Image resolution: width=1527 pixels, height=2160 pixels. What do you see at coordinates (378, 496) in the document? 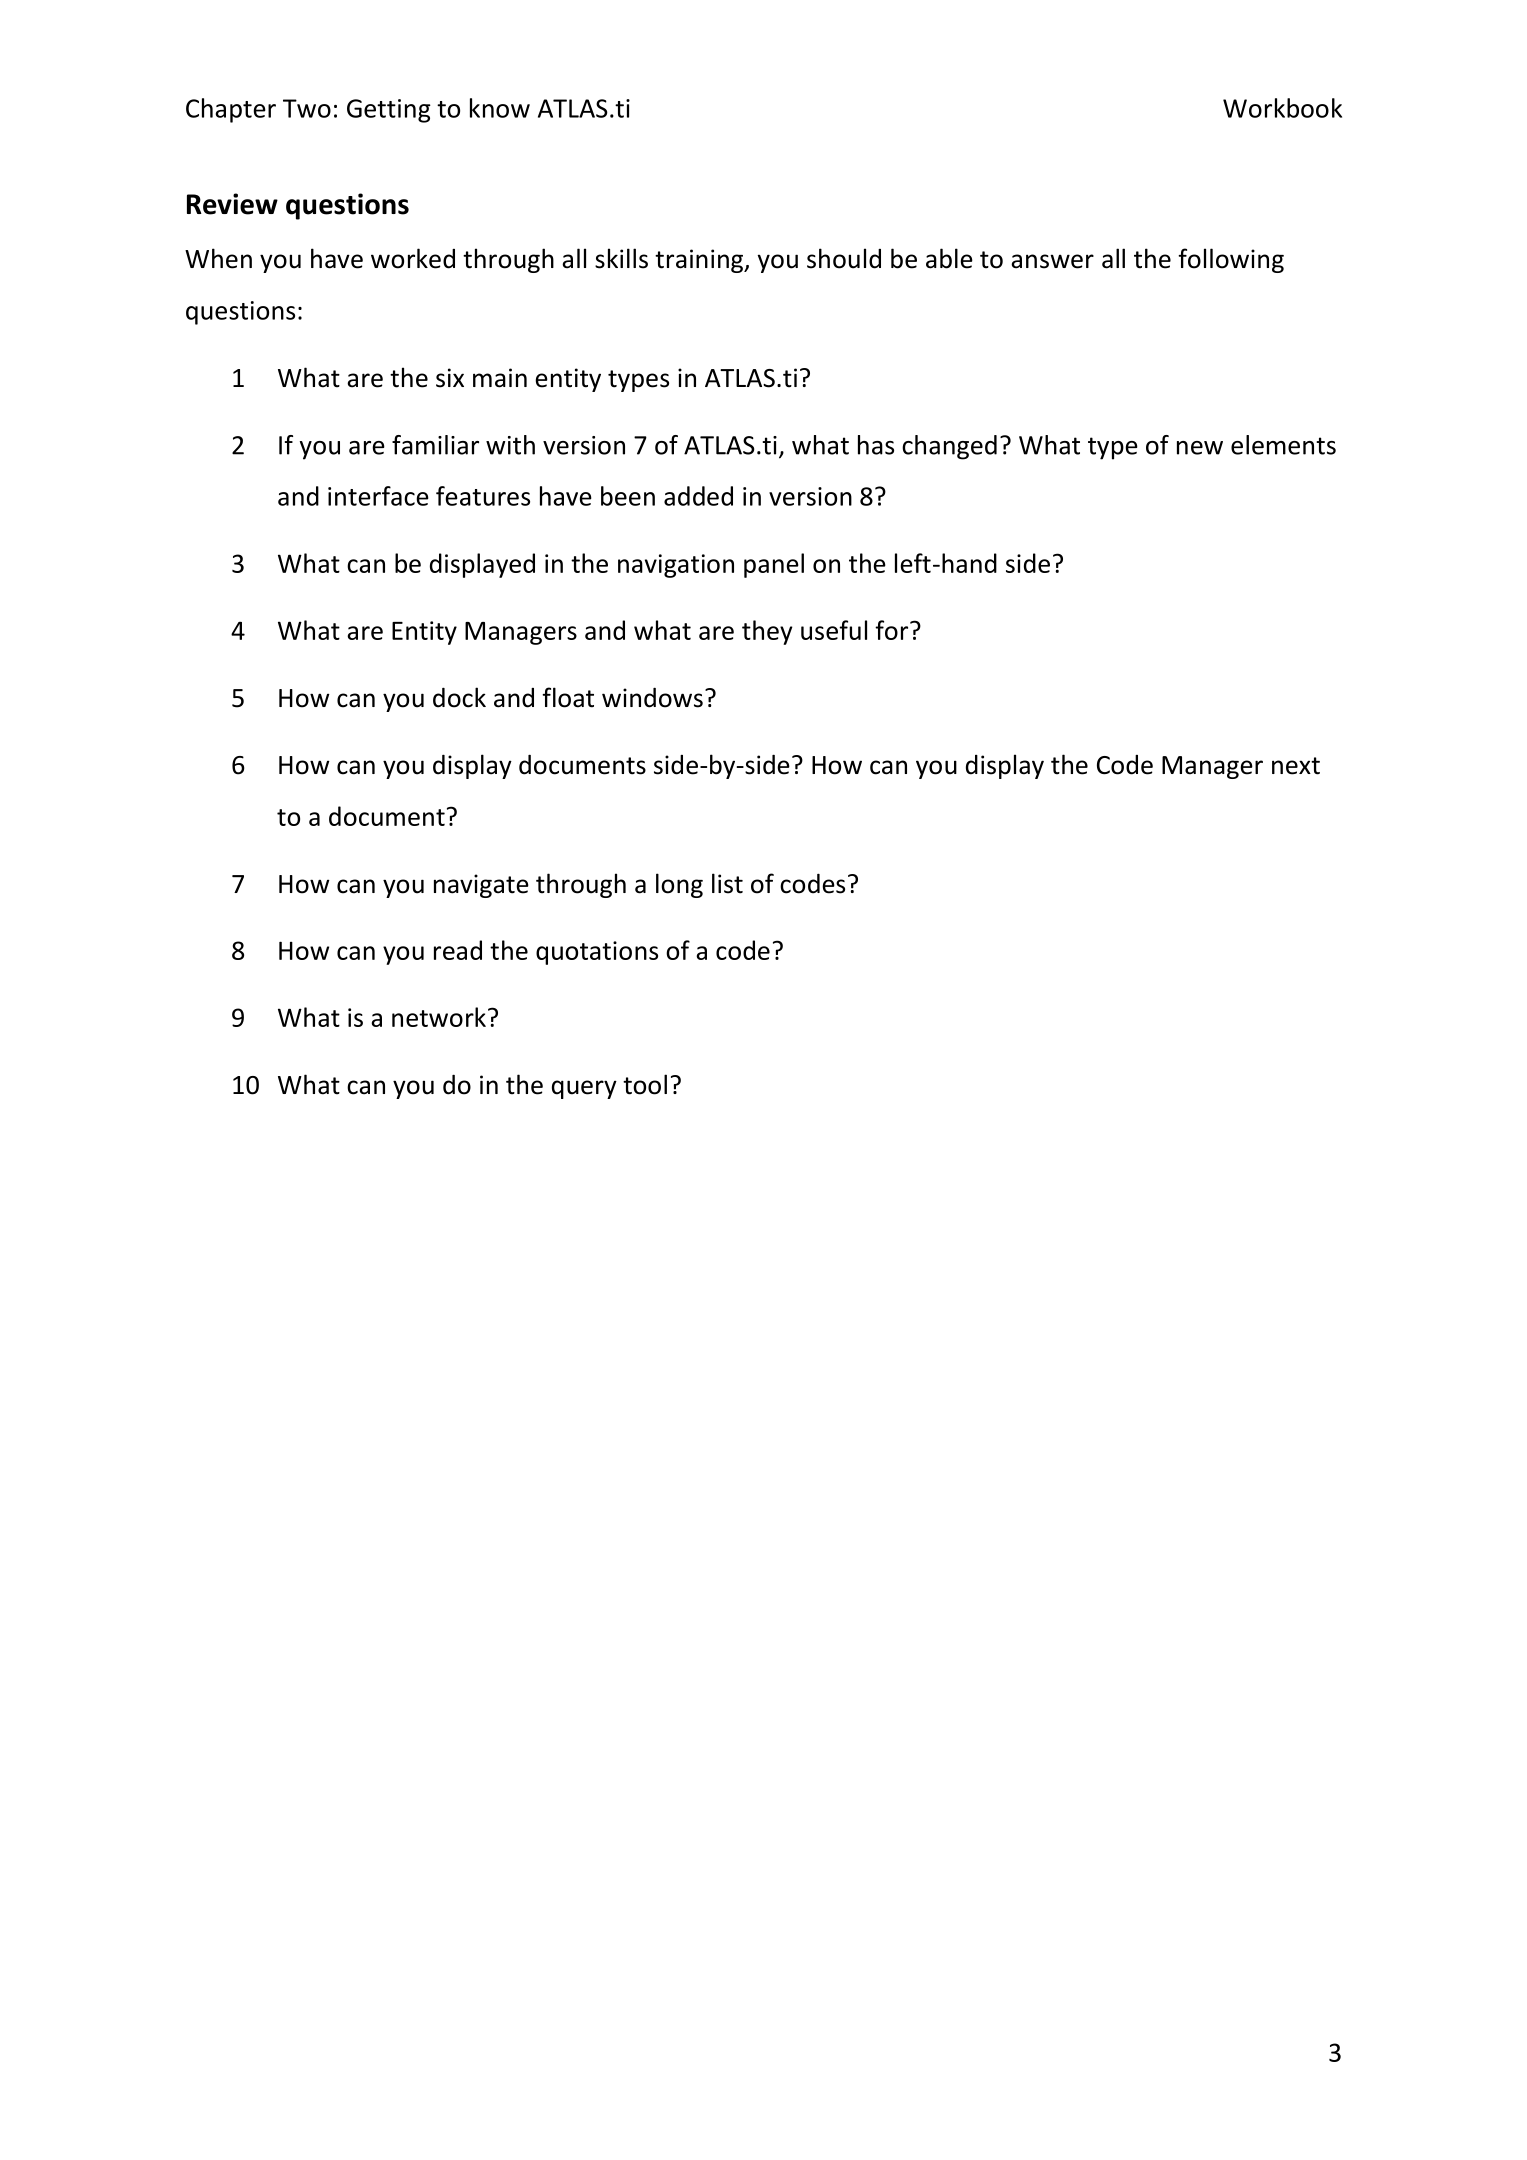
I see `interface` at bounding box center [378, 496].
